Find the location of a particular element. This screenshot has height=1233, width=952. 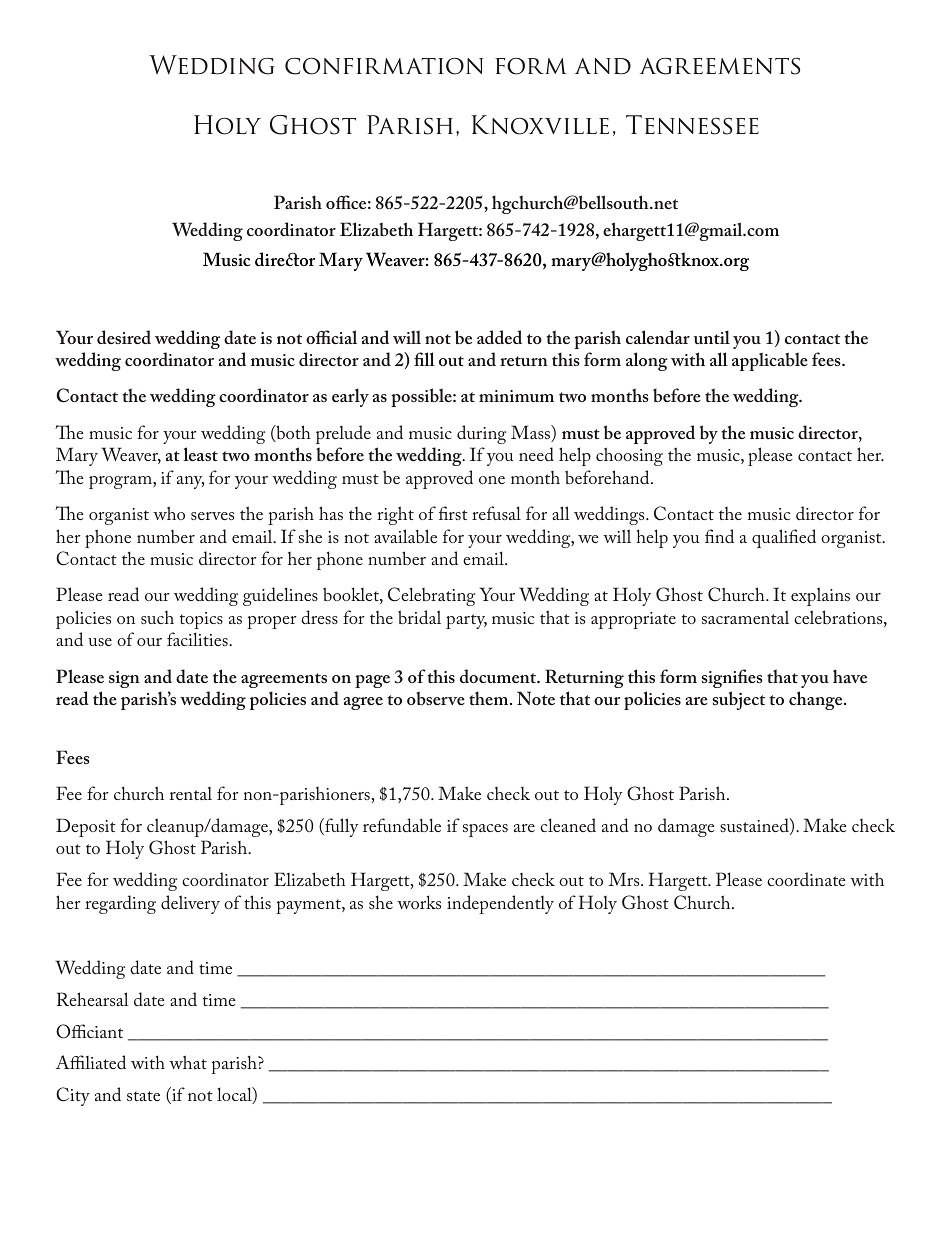

subject is located at coordinates (739, 700).
